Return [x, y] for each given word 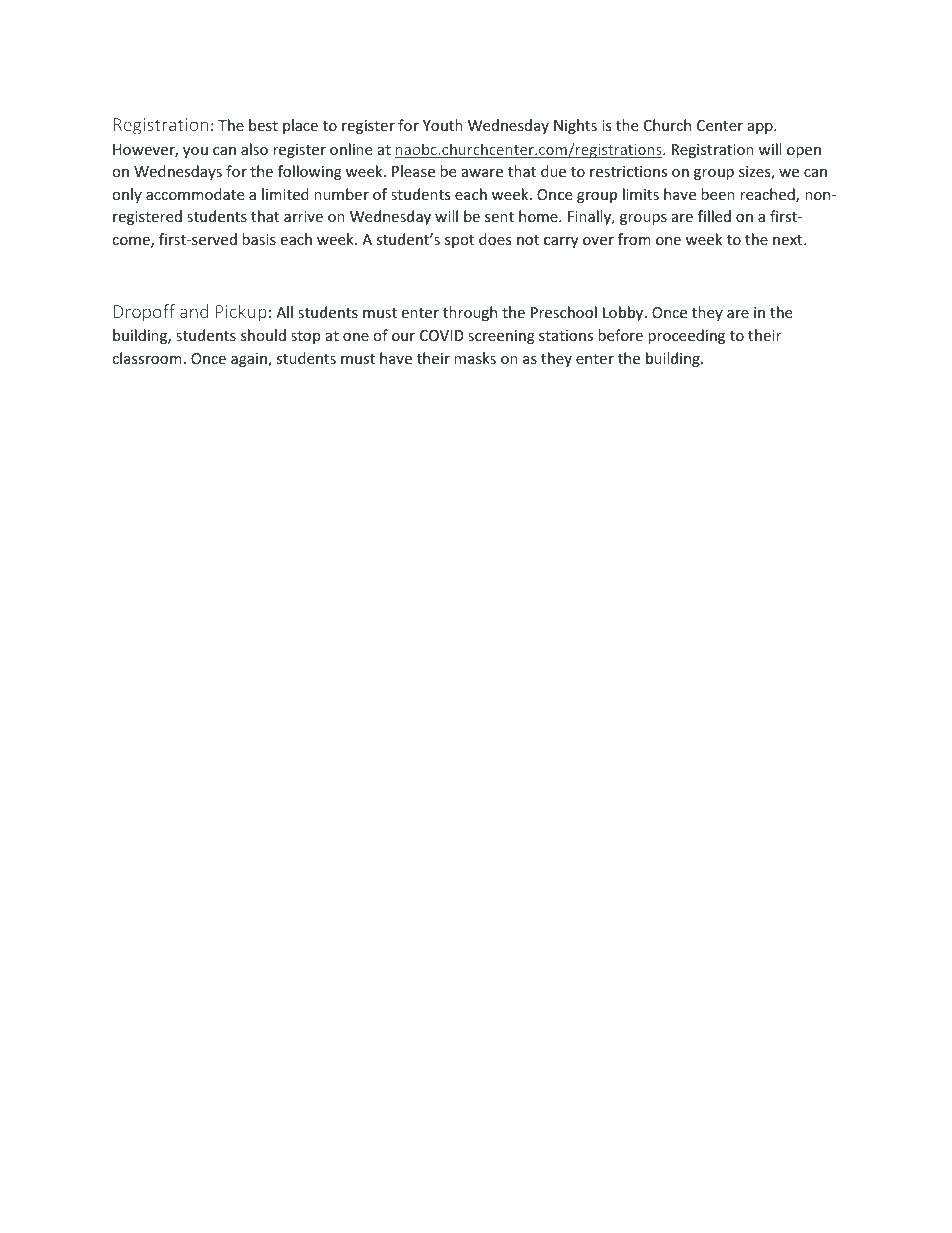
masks [475, 358]
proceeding [686, 336]
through [470, 313]
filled [714, 216]
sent [499, 217]
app [761, 128]
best [263, 125]
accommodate [195, 194]
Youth [443, 125]
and [194, 311]
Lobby [624, 313]
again [250, 360]
